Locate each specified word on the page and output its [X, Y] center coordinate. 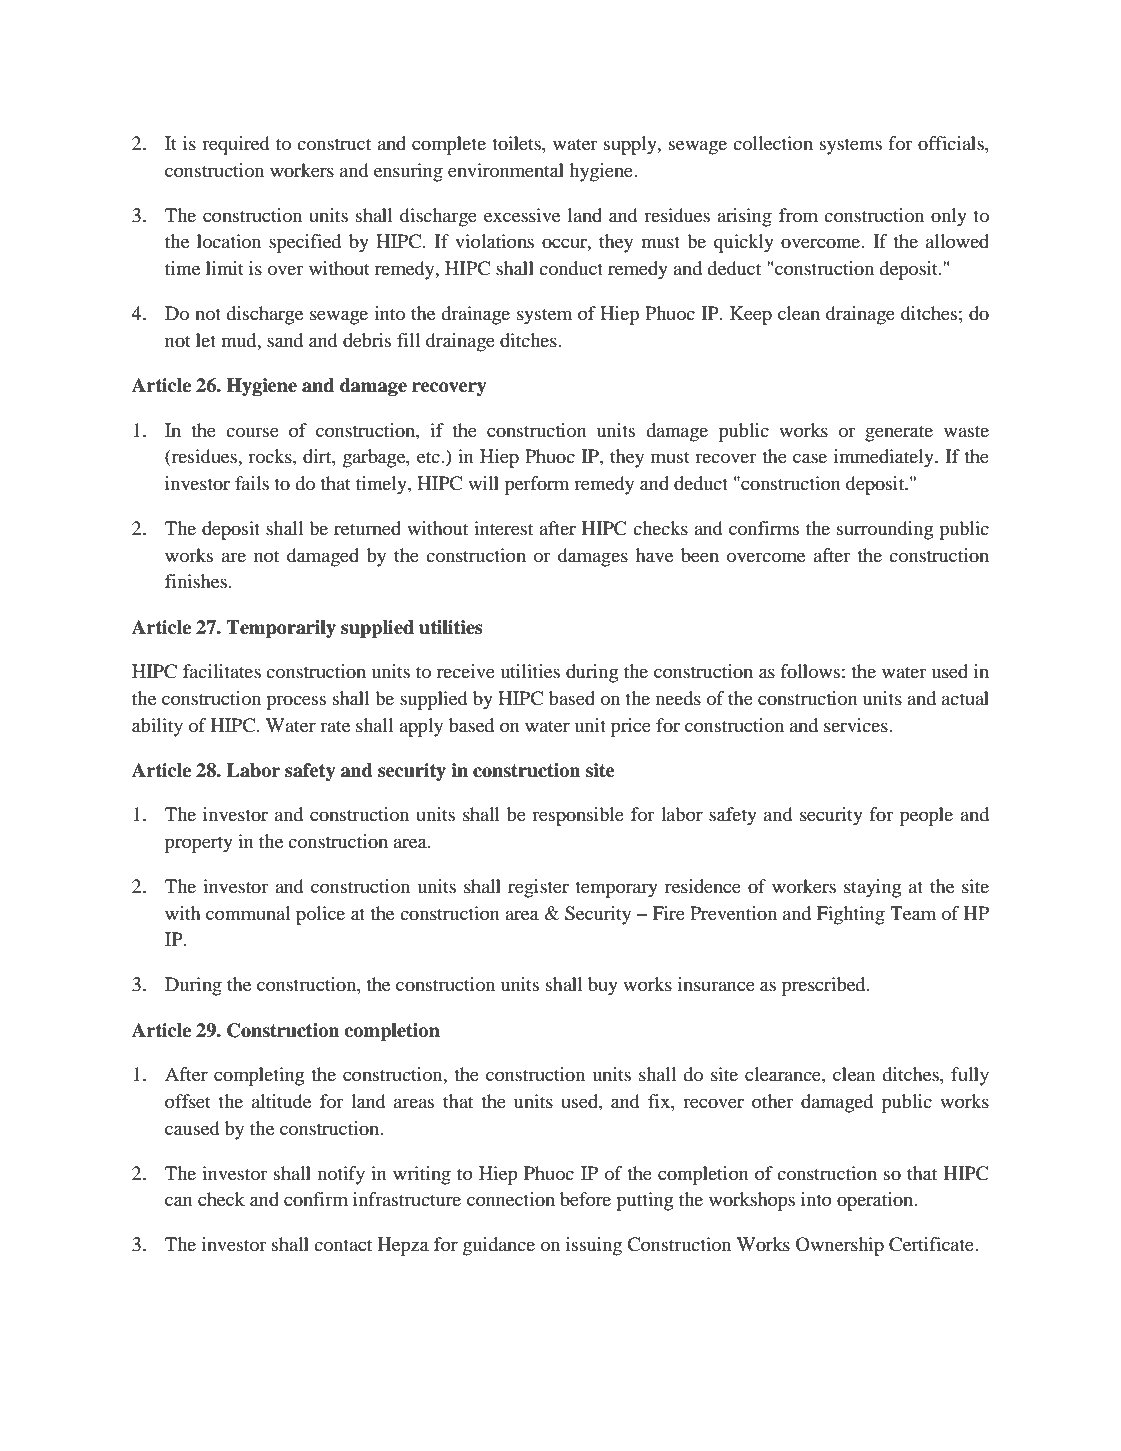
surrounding [885, 530]
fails [252, 483]
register [538, 888]
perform [537, 485]
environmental [506, 170]
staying [872, 888]
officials [952, 143]
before [585, 1199]
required [236, 145]
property [199, 844]
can [179, 1201]
